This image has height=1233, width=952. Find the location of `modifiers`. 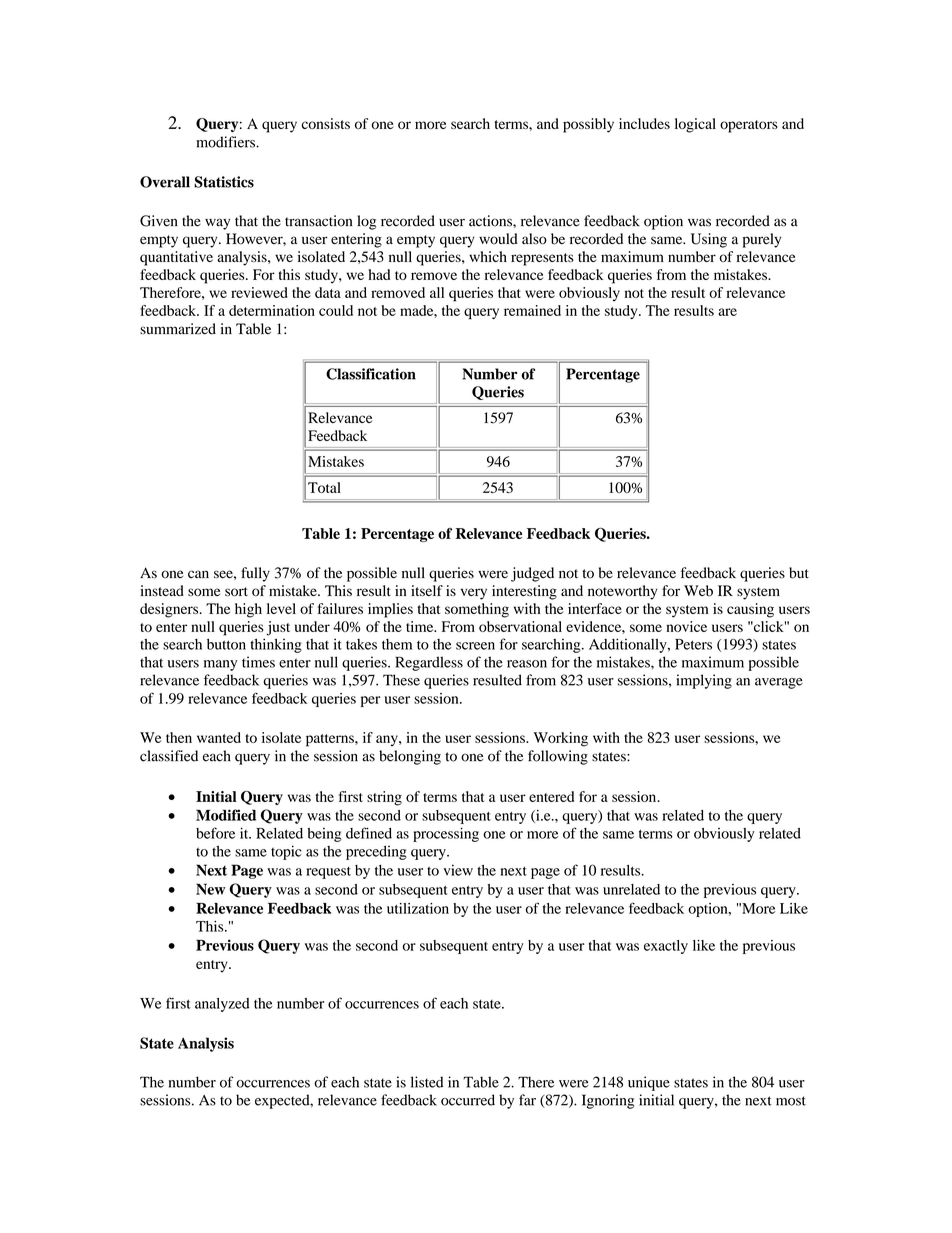

modifiers is located at coordinates (226, 142).
